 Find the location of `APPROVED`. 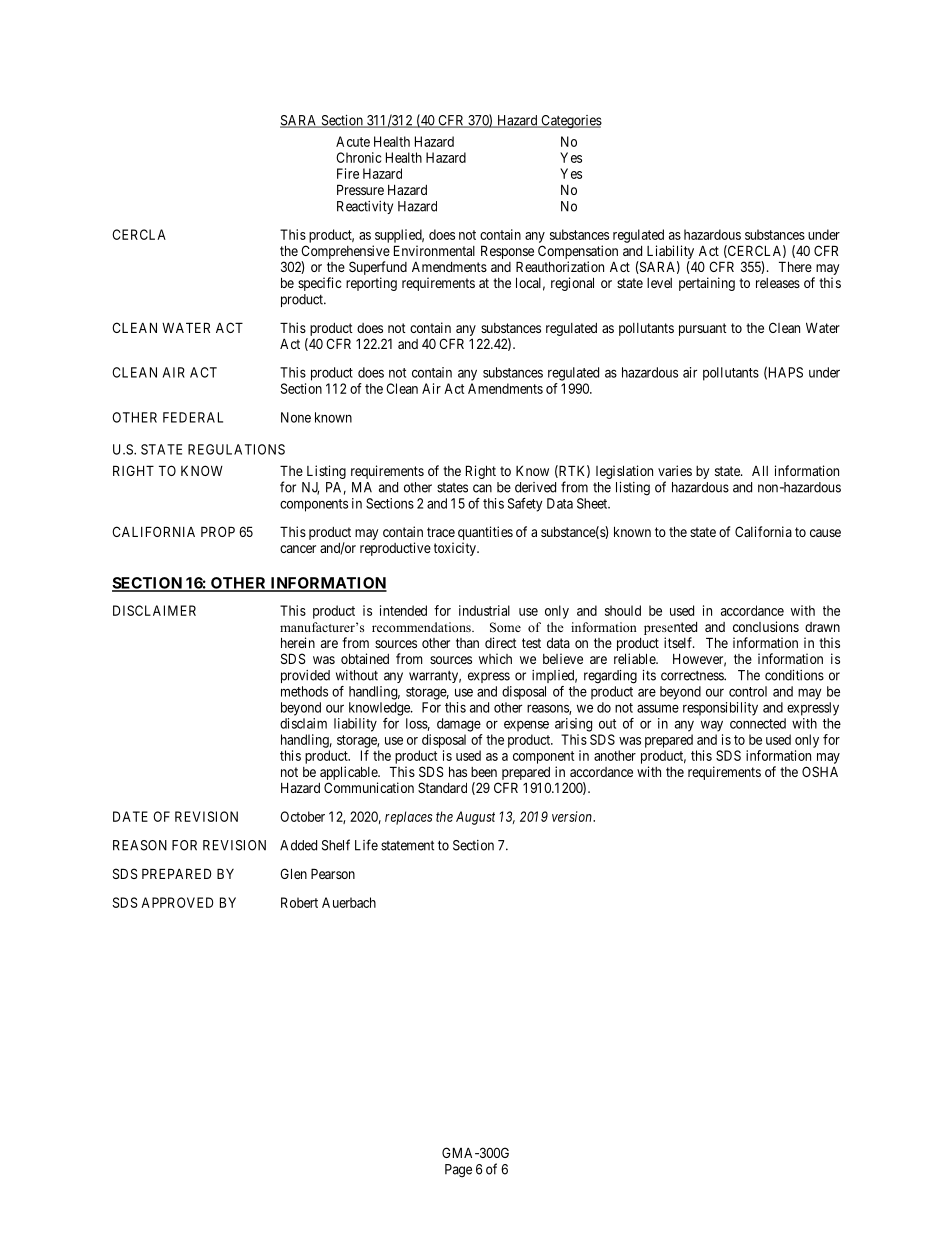

APPROVED is located at coordinates (177, 902).
